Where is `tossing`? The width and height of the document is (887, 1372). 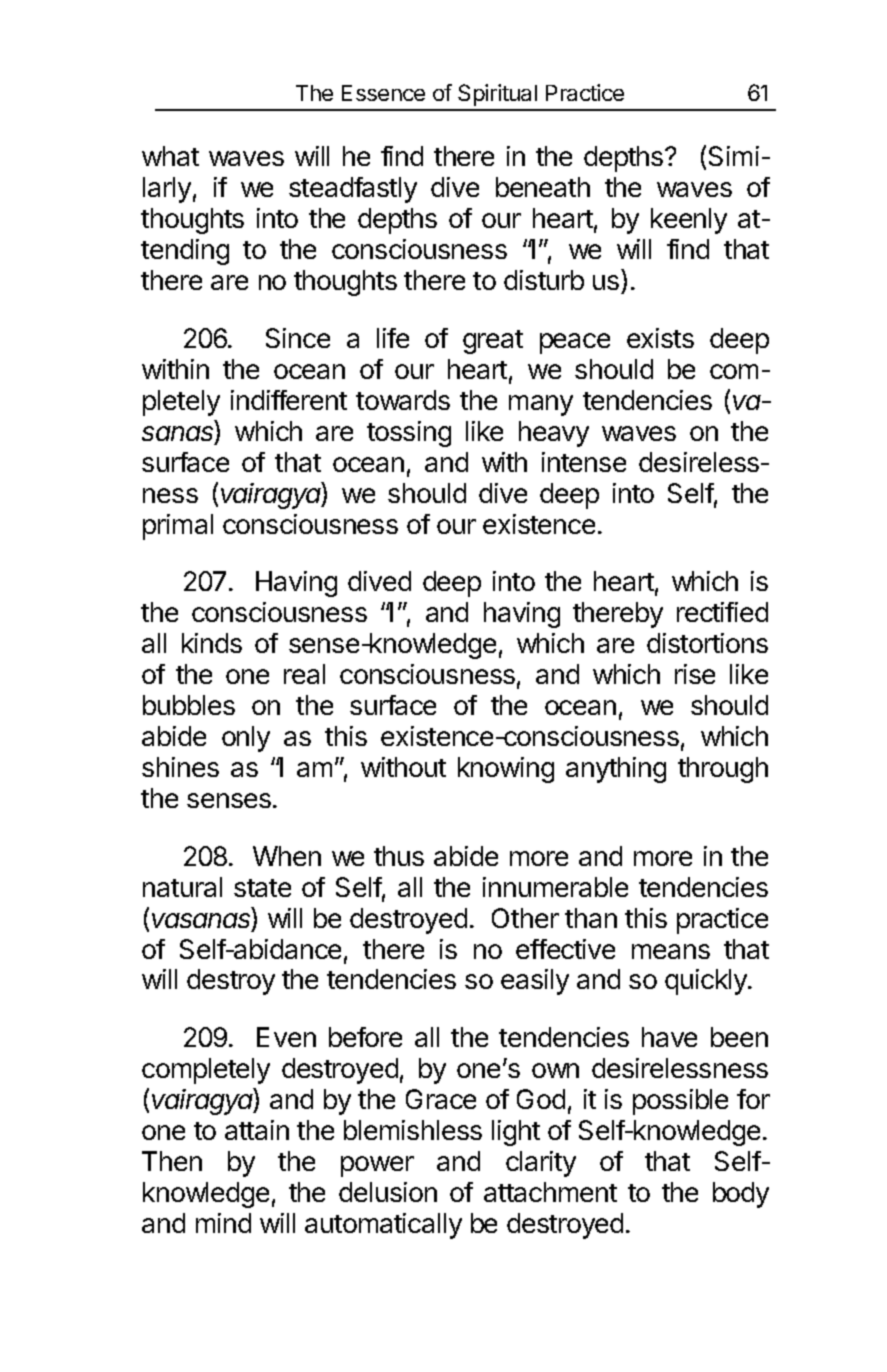 tossing is located at coordinates (409, 434).
